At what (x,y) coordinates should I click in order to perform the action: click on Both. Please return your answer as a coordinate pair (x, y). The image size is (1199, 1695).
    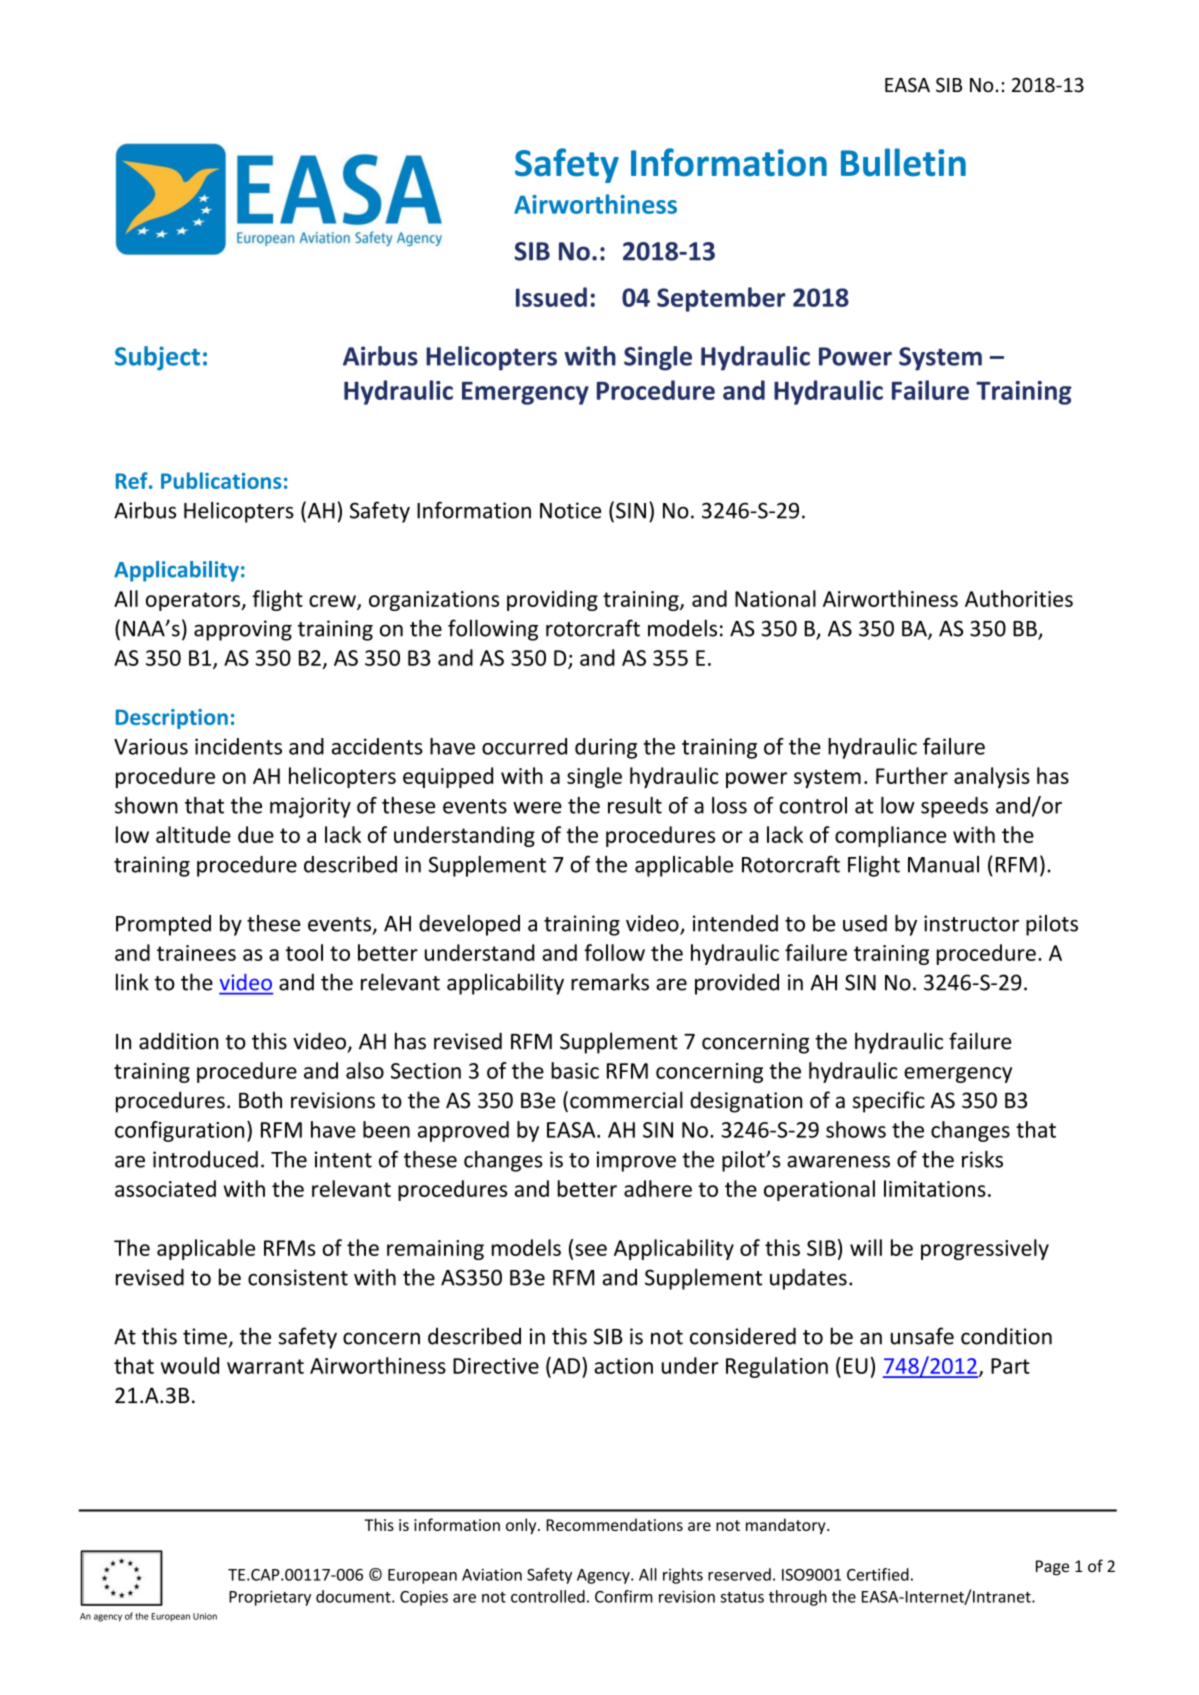
    Looking at the image, I should click on (260, 1100).
